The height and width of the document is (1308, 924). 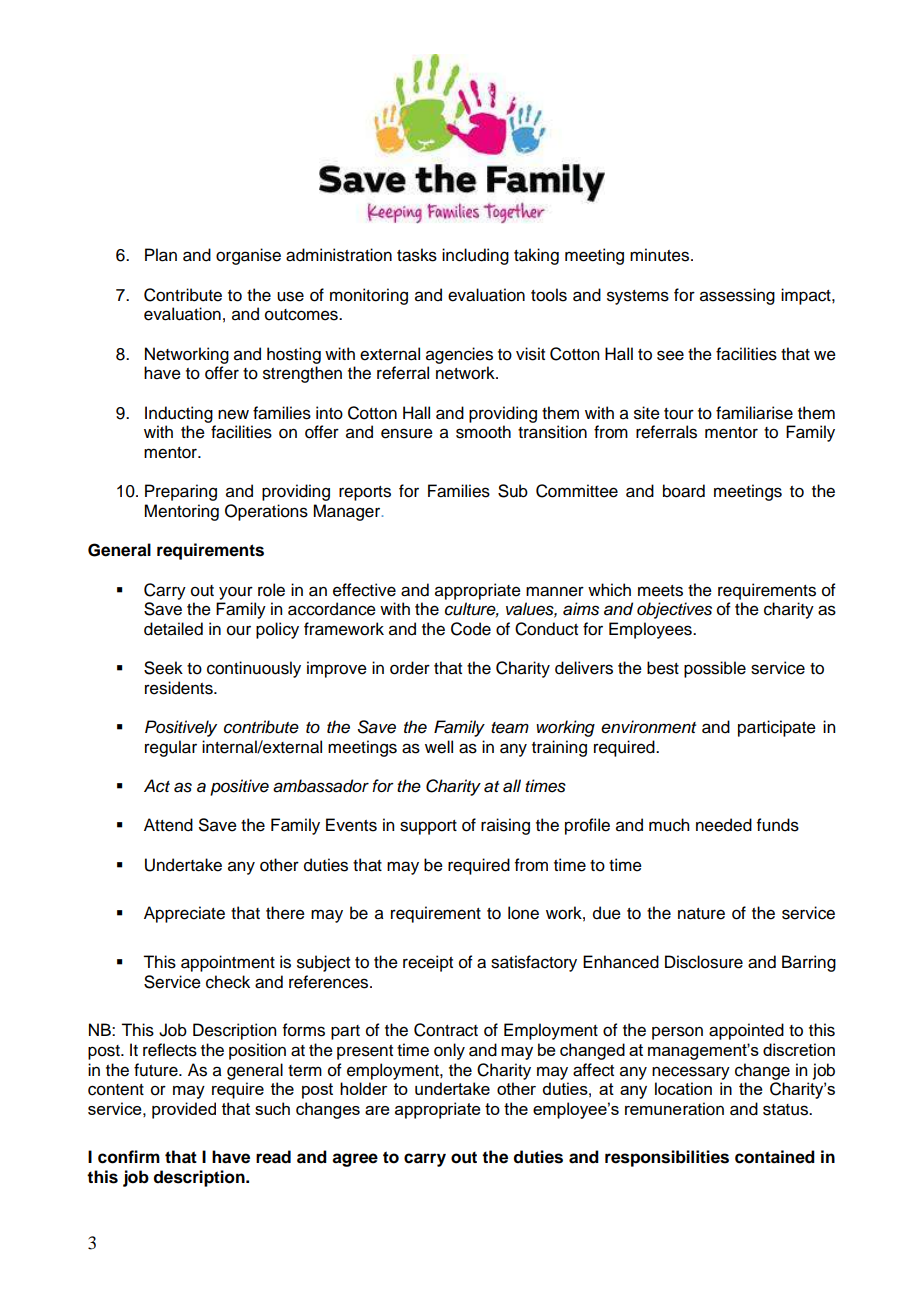 What do you see at coordinates (184, 1110) in the document?
I see `provided` at bounding box center [184, 1110].
